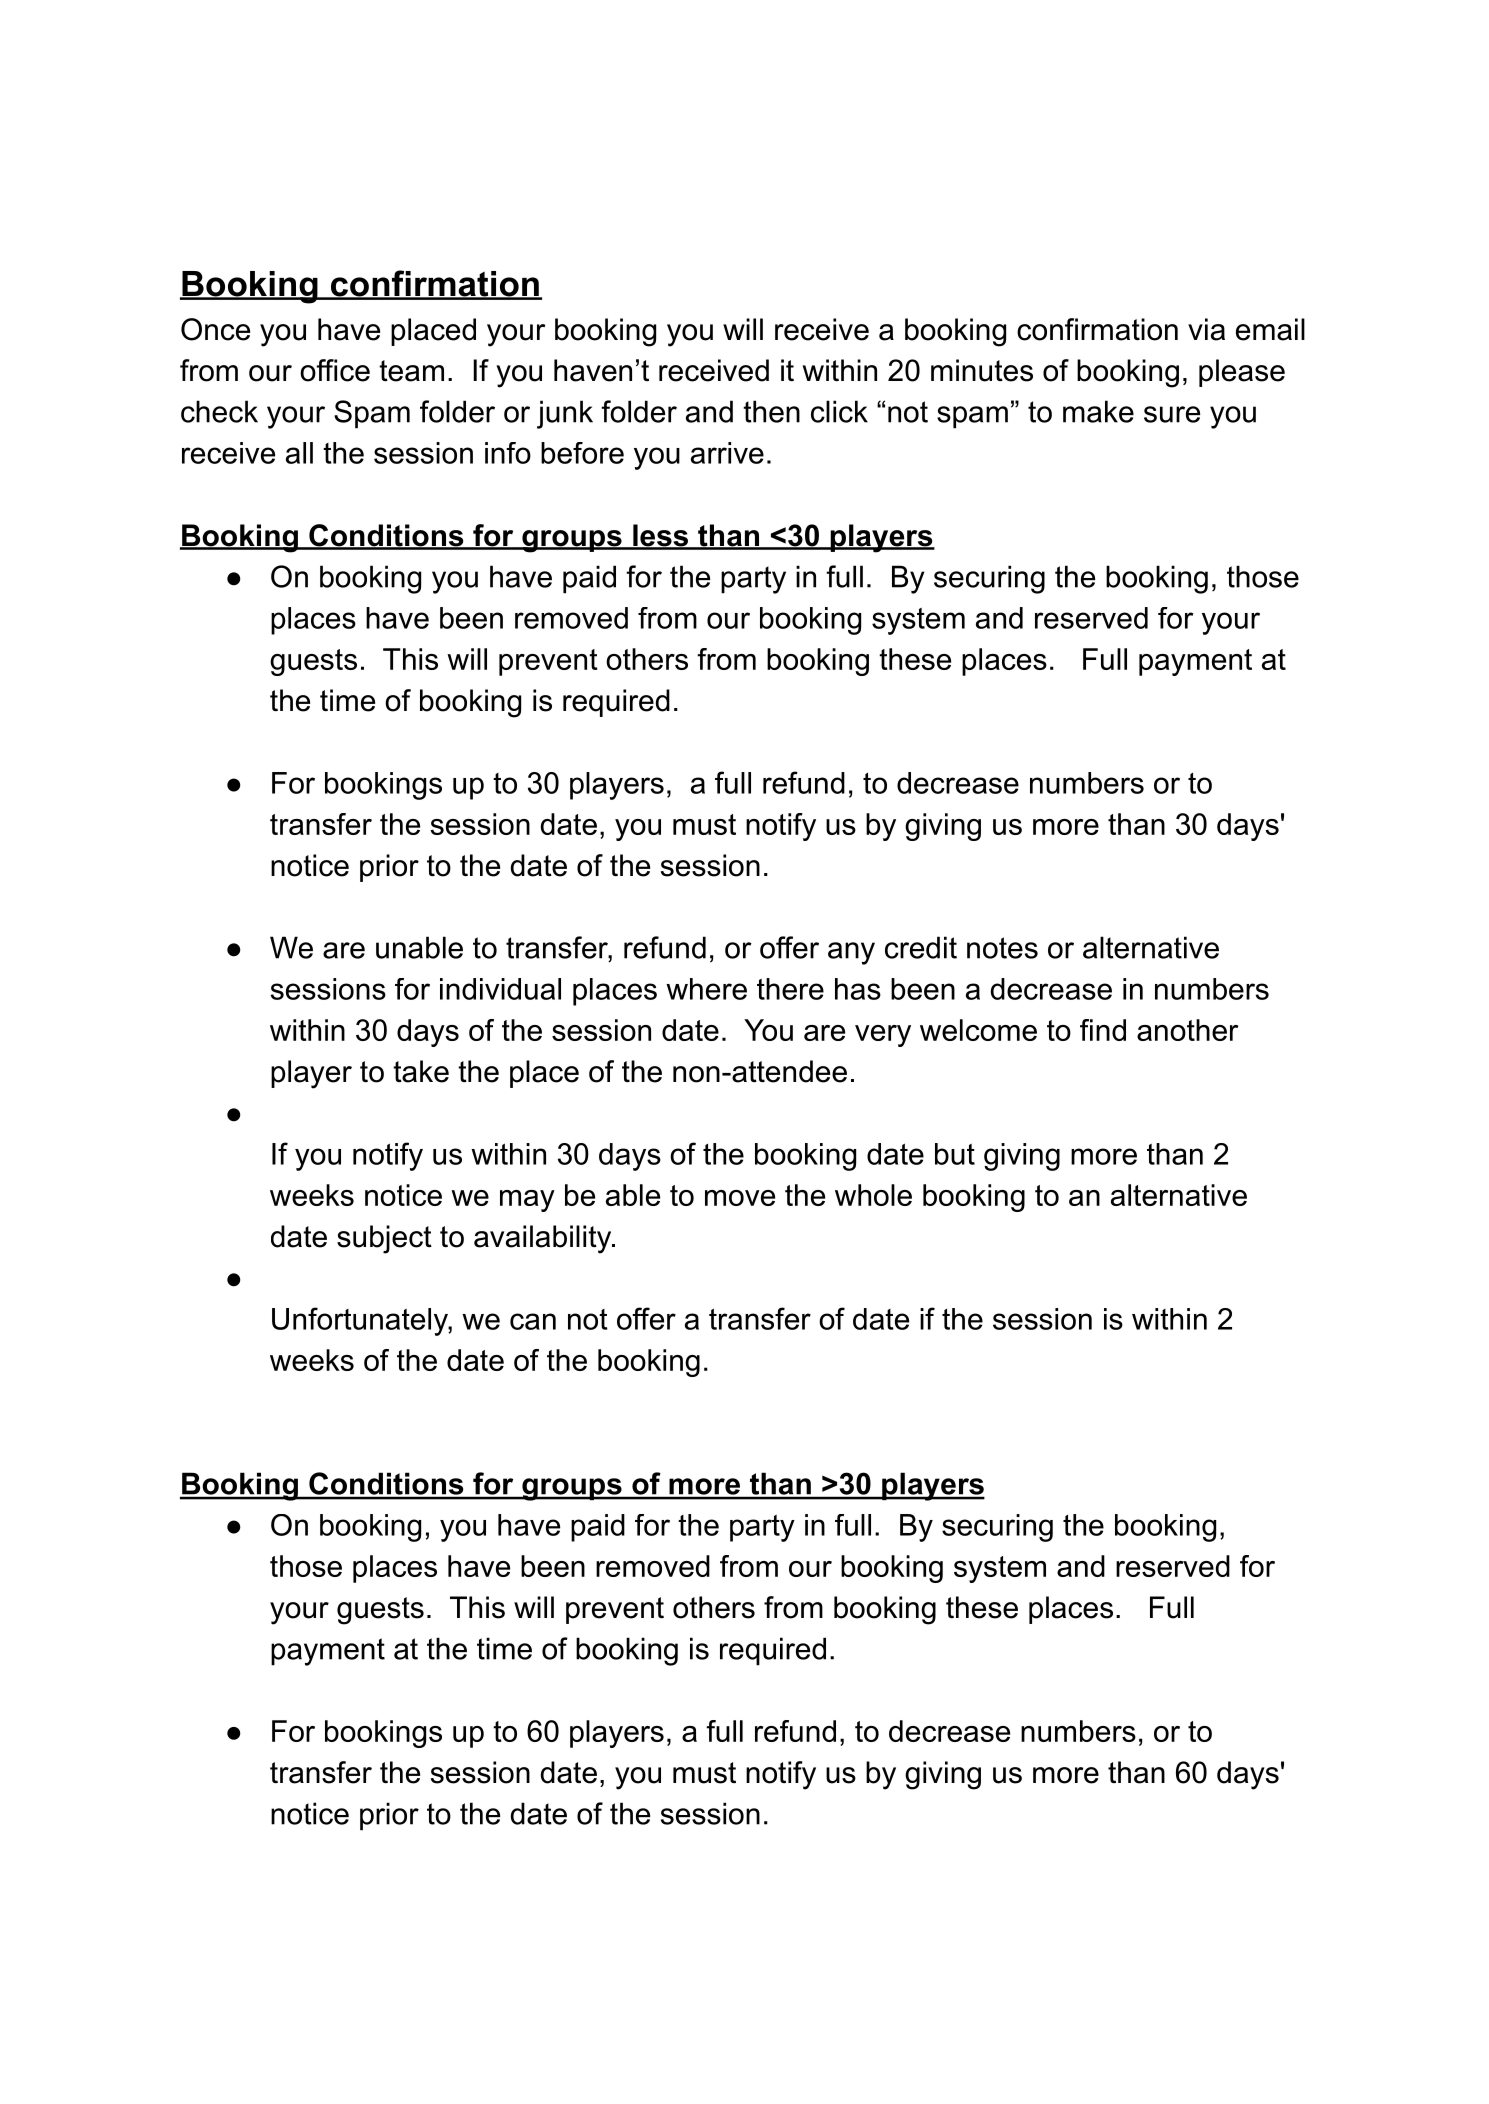 The image size is (1489, 2104). What do you see at coordinates (1103, 1030) in the screenshot?
I see `find` at bounding box center [1103, 1030].
